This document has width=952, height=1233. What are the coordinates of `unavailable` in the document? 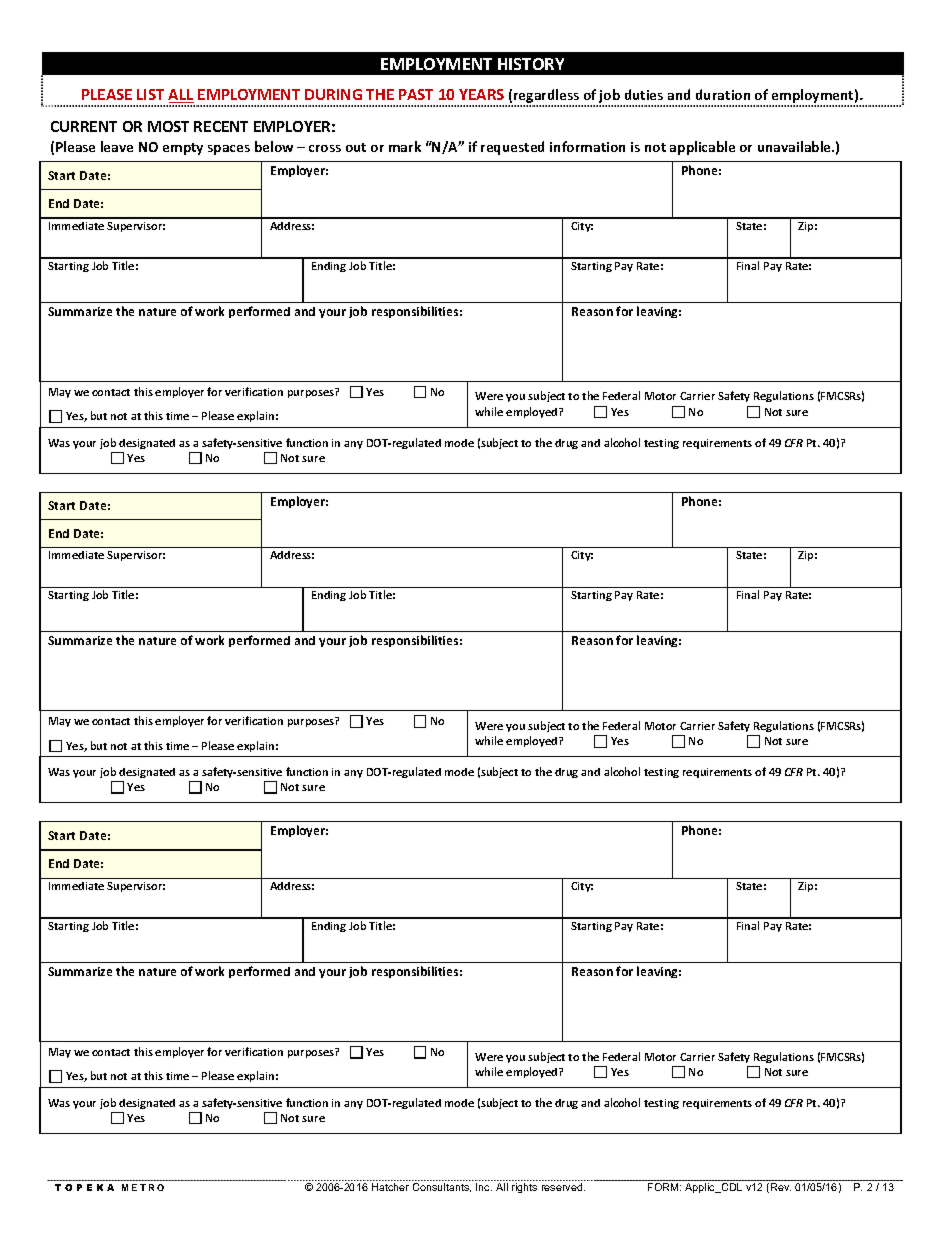 It's located at (795, 146).
